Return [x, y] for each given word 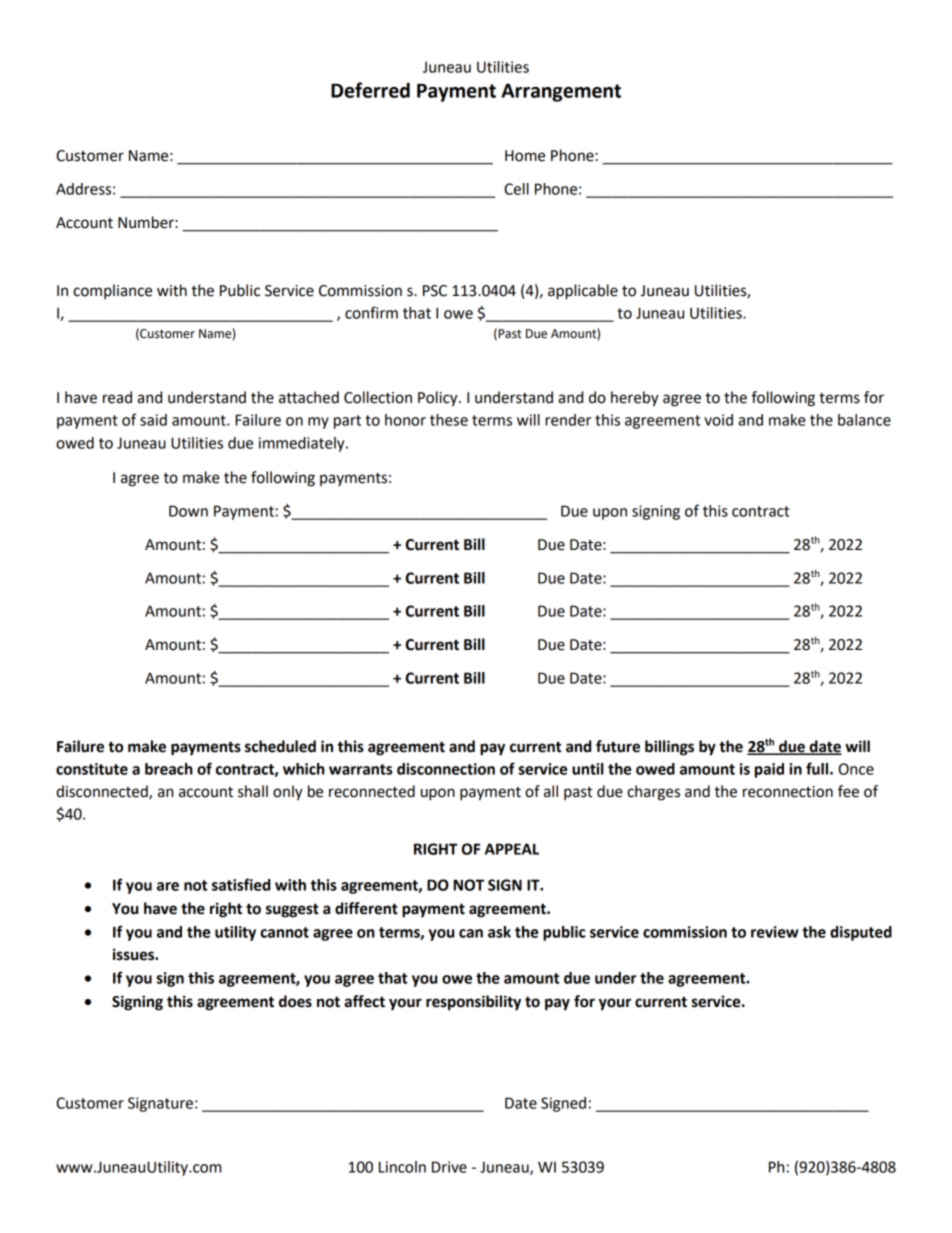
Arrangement [561, 93]
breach [169, 769]
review [775, 932]
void [718, 420]
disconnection [446, 769]
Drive [449, 1167]
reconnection [788, 792]
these [449, 420]
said [153, 420]
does [295, 1001]
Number [147, 222]
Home [525, 156]
